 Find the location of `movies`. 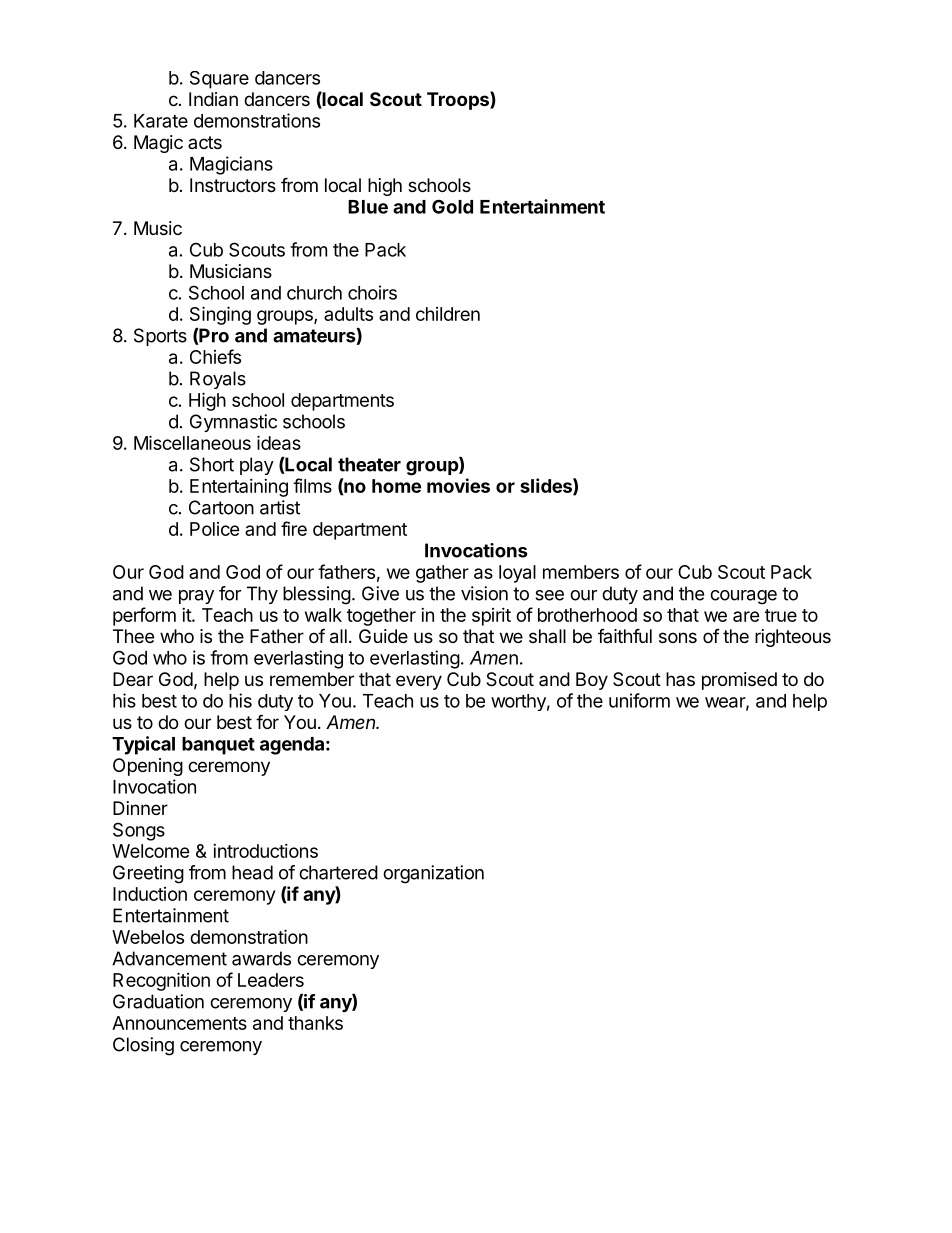

movies is located at coordinates (458, 485).
